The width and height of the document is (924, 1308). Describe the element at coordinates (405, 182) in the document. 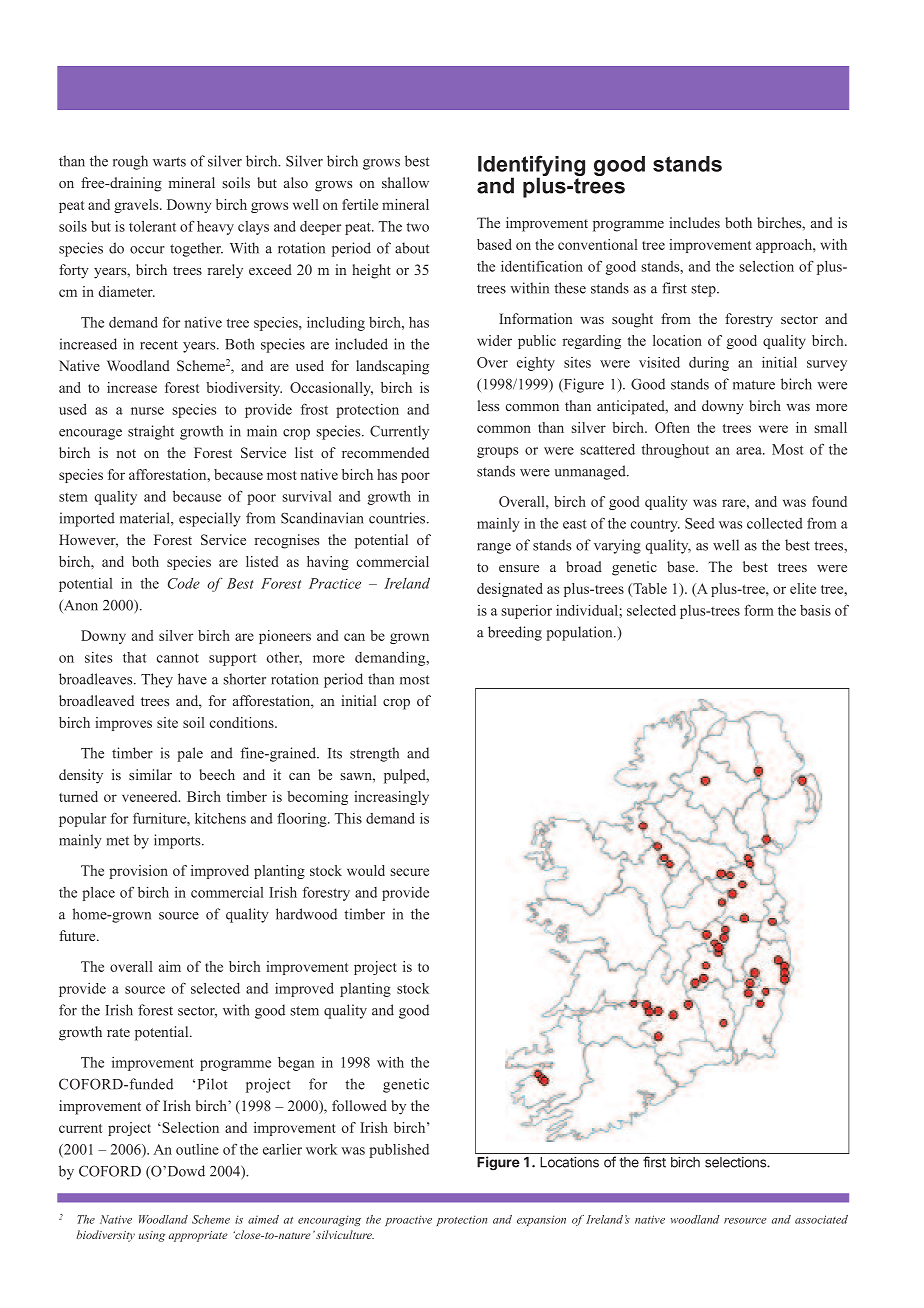

I see `shallow` at that location.
